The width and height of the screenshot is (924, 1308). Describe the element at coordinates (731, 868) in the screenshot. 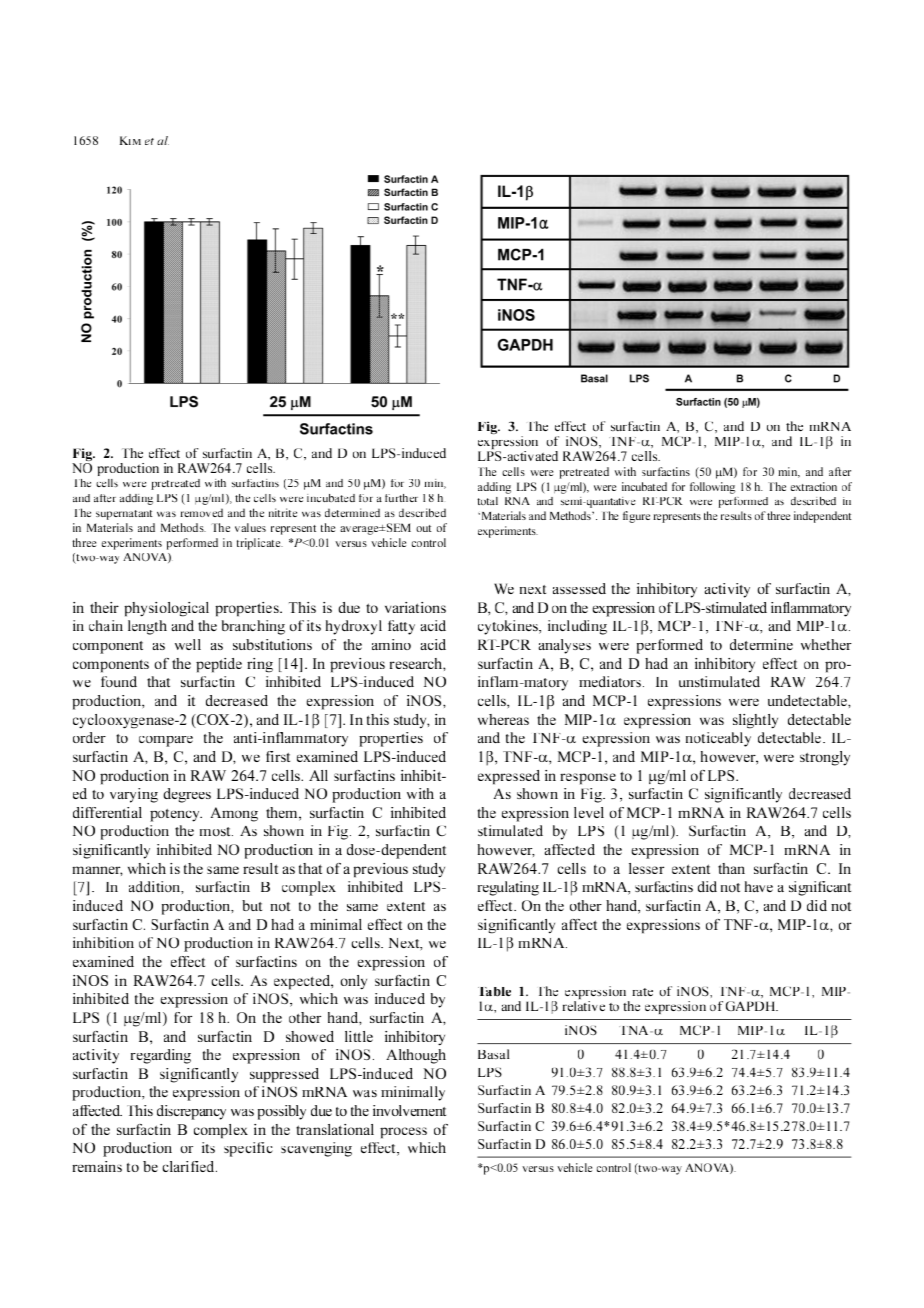

I see `than` at that location.
